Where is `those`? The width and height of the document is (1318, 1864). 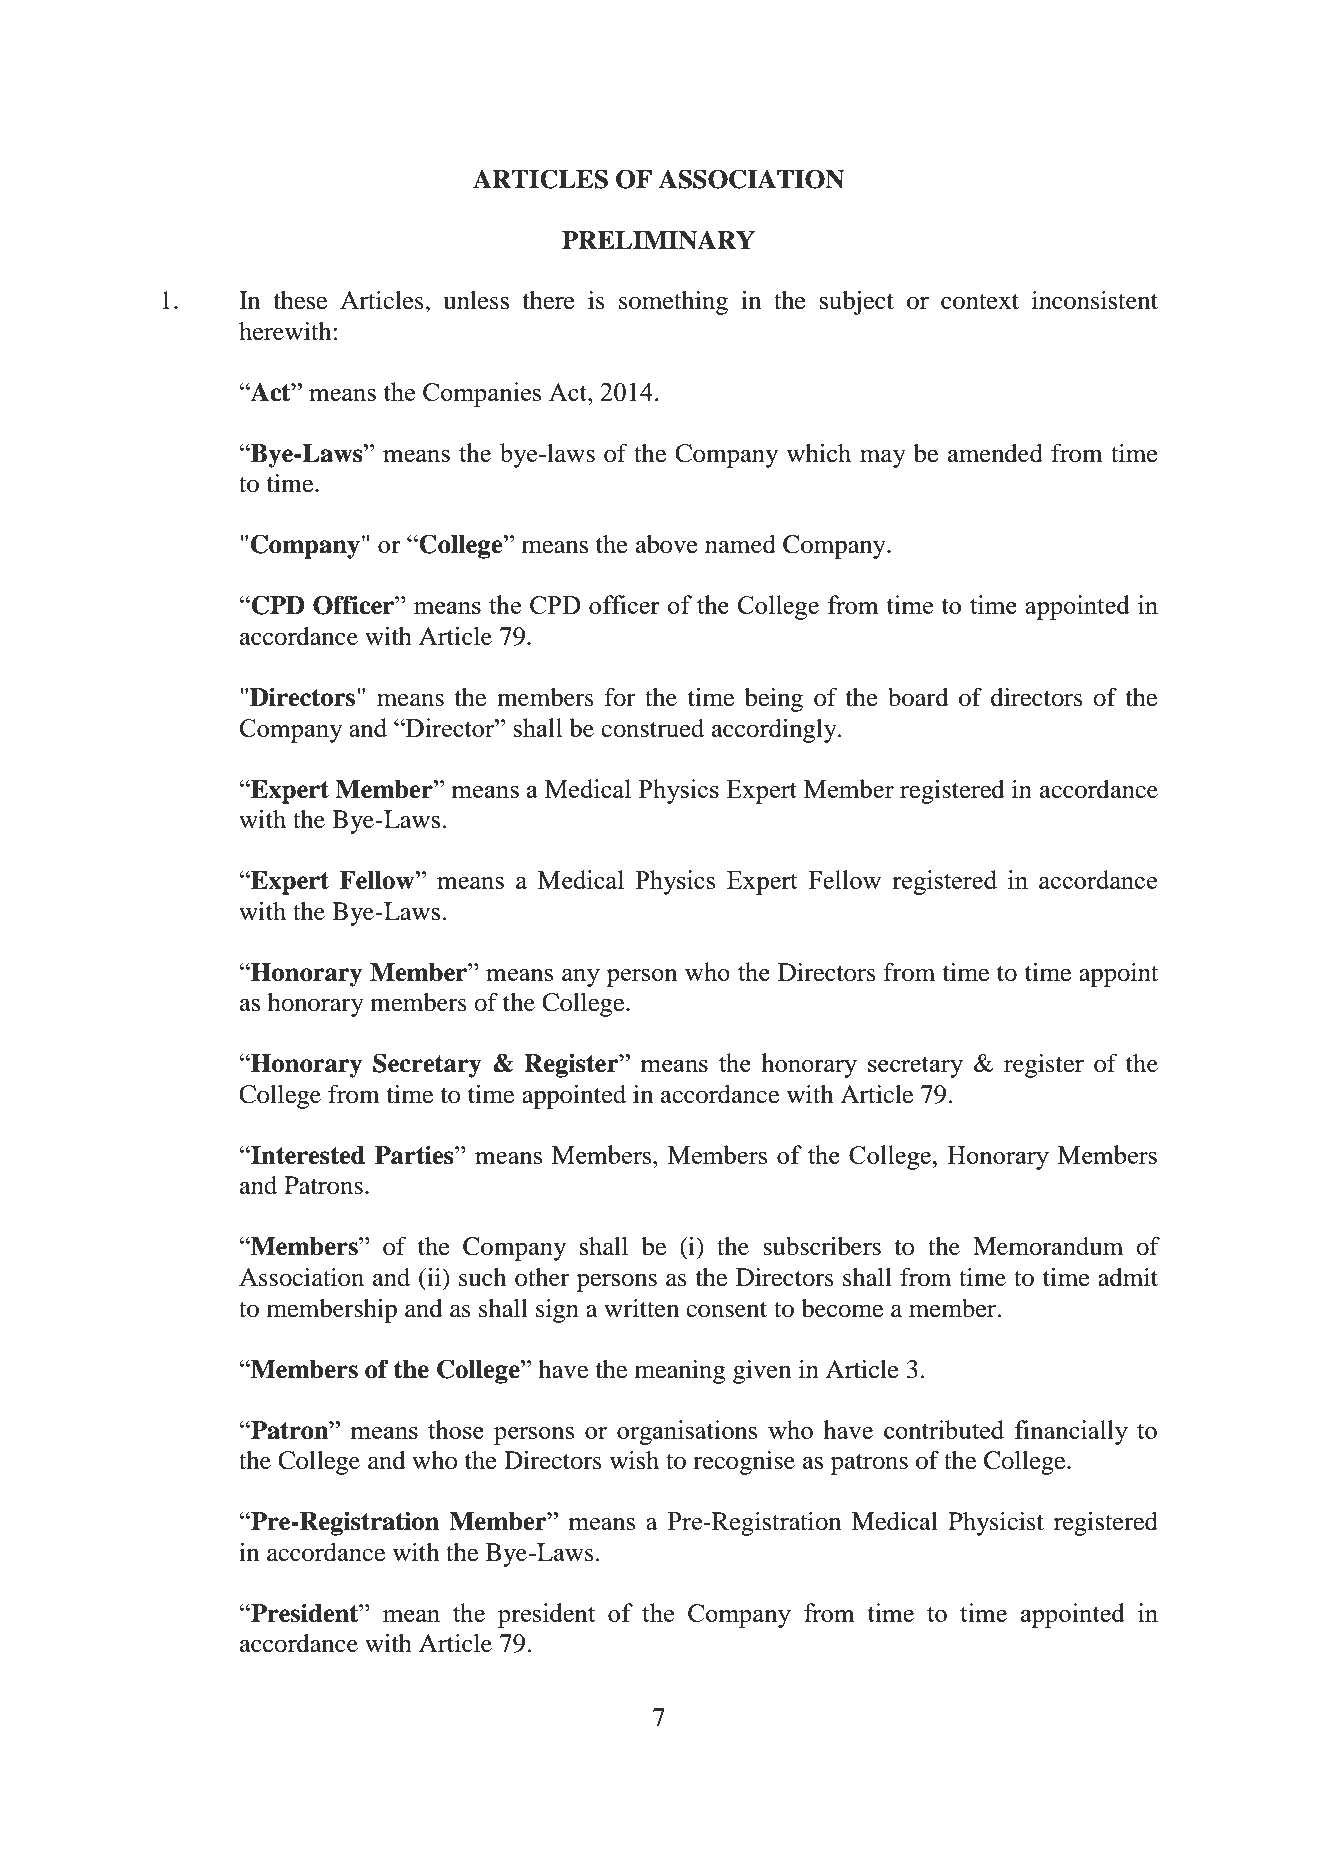
those is located at coordinates (456, 1429).
